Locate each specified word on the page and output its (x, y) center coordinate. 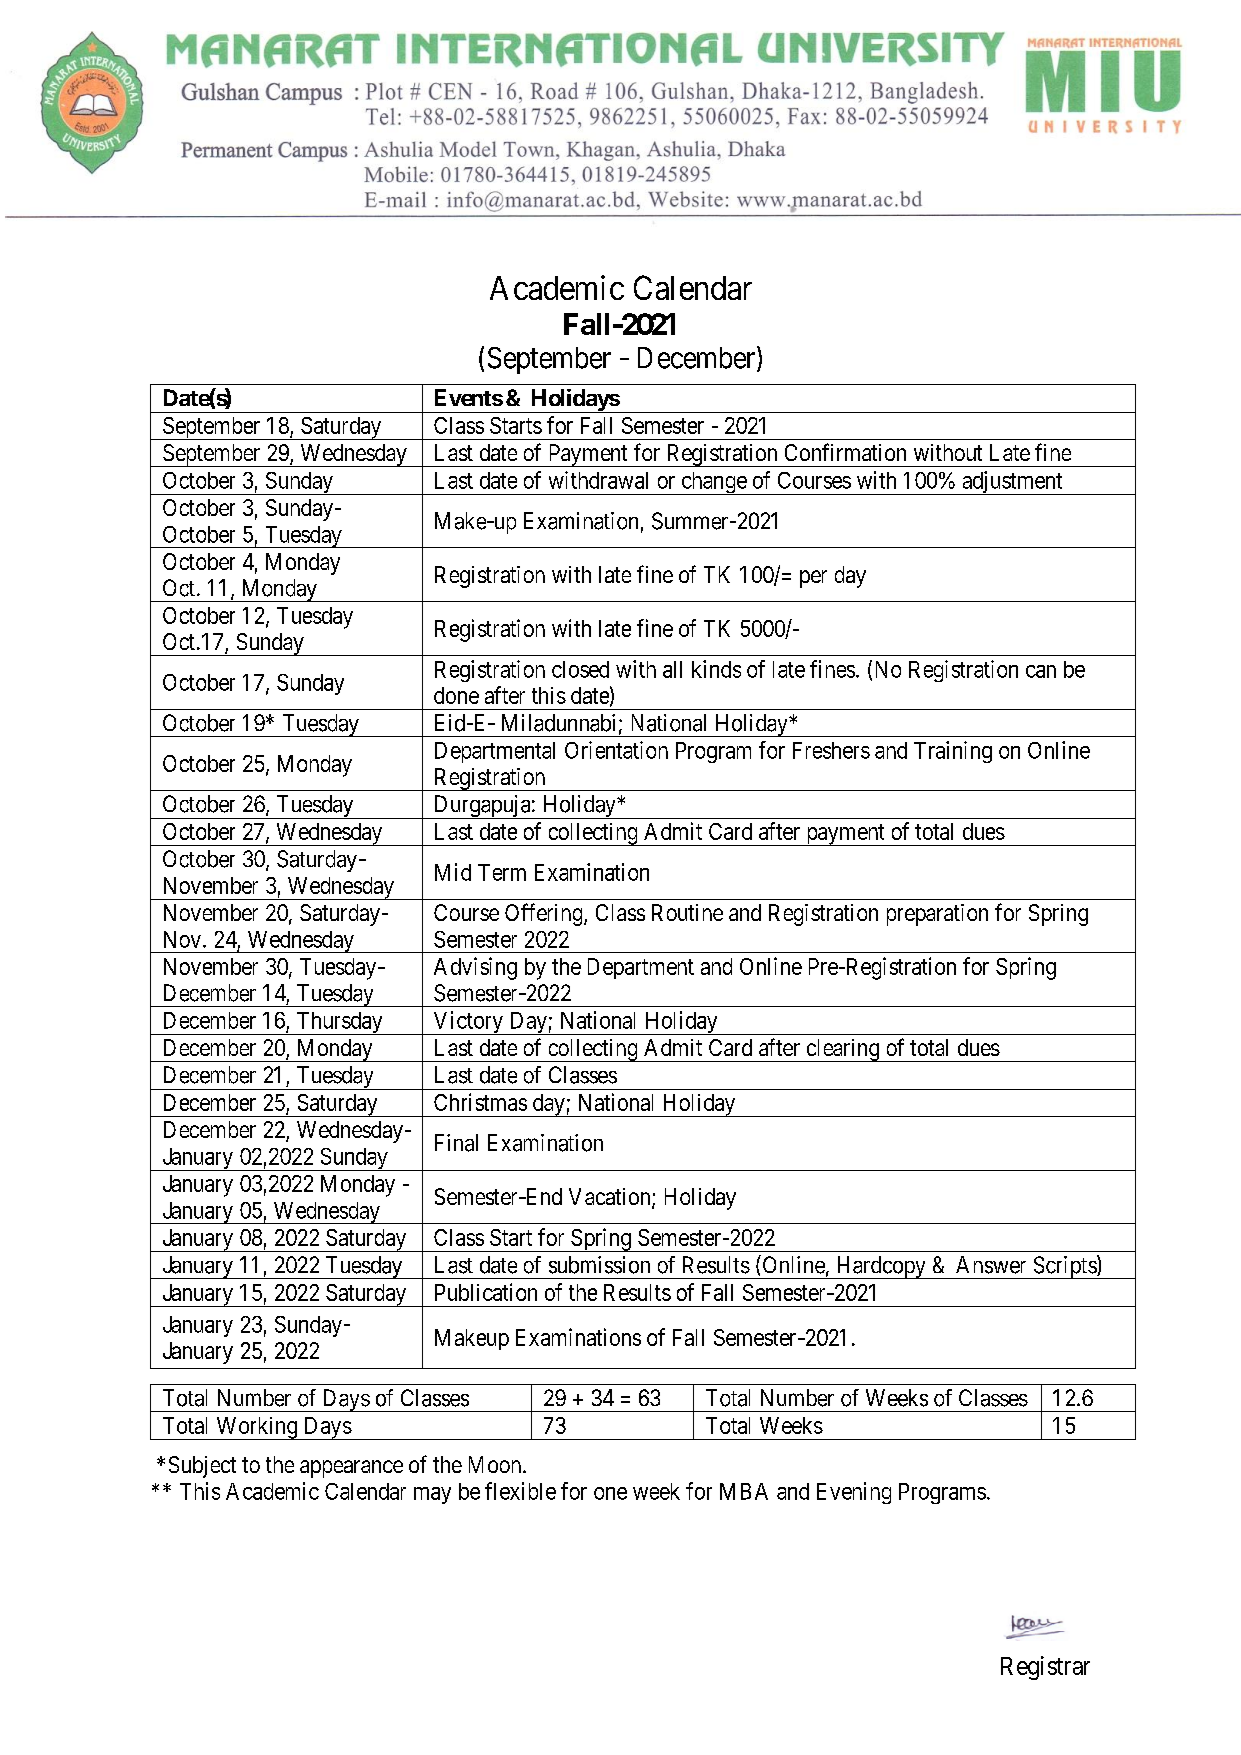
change (713, 483)
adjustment (1012, 483)
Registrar (1045, 1668)
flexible (520, 1491)
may (432, 1495)
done (456, 695)
